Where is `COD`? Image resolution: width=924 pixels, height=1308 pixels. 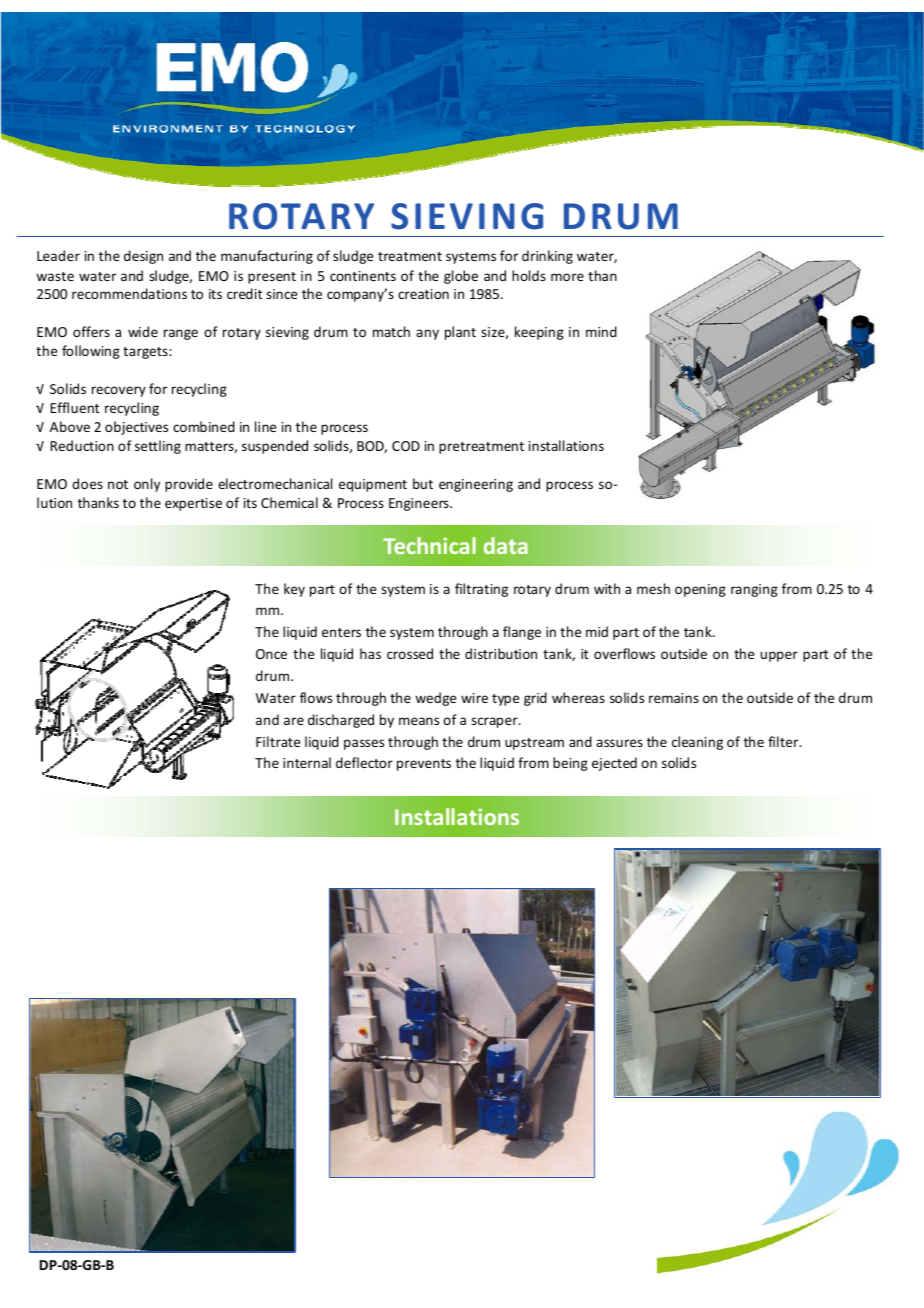 COD is located at coordinates (406, 446).
